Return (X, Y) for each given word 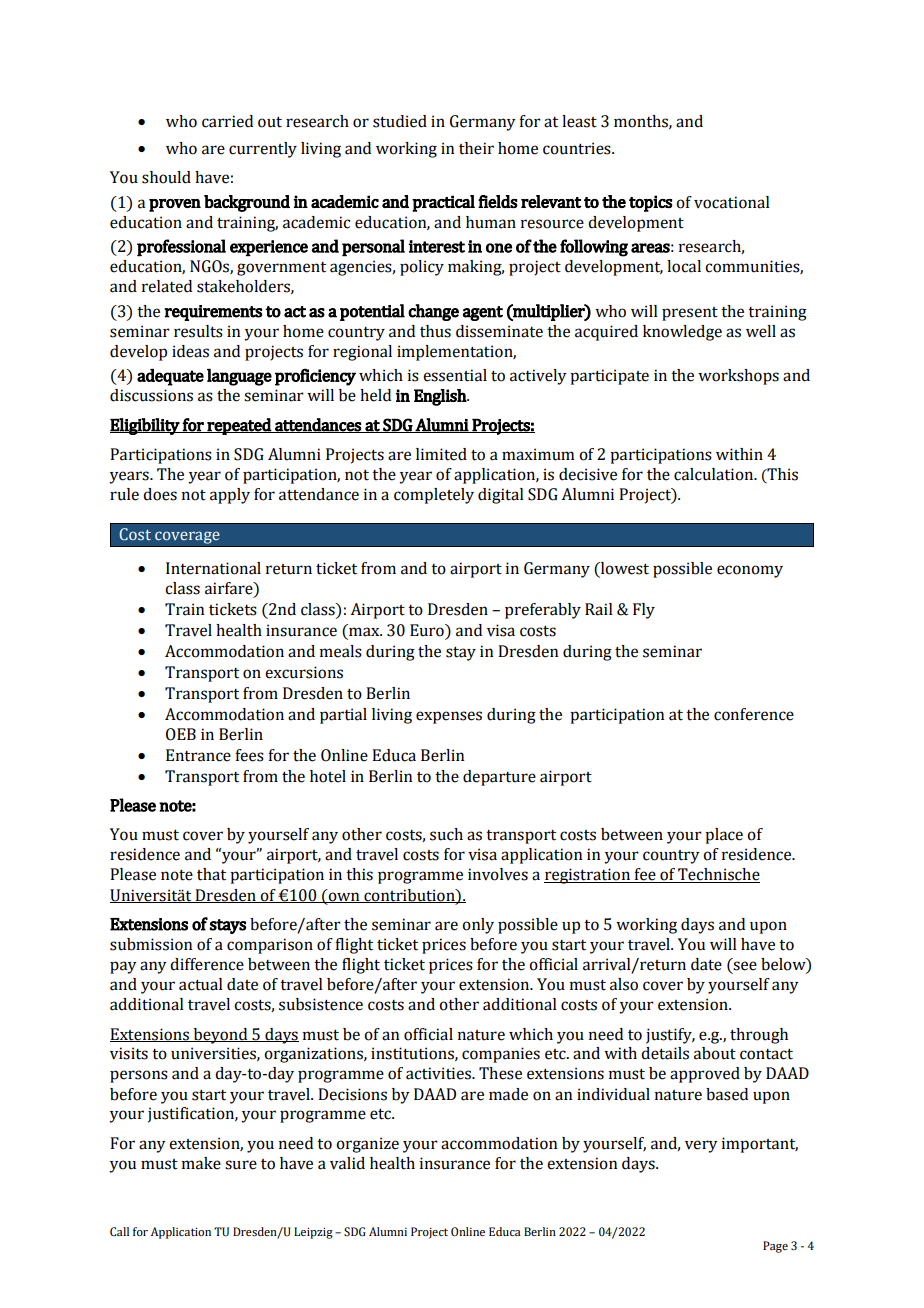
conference (754, 714)
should (166, 177)
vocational (732, 202)
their (476, 148)
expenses (449, 717)
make (201, 1163)
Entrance (198, 755)
